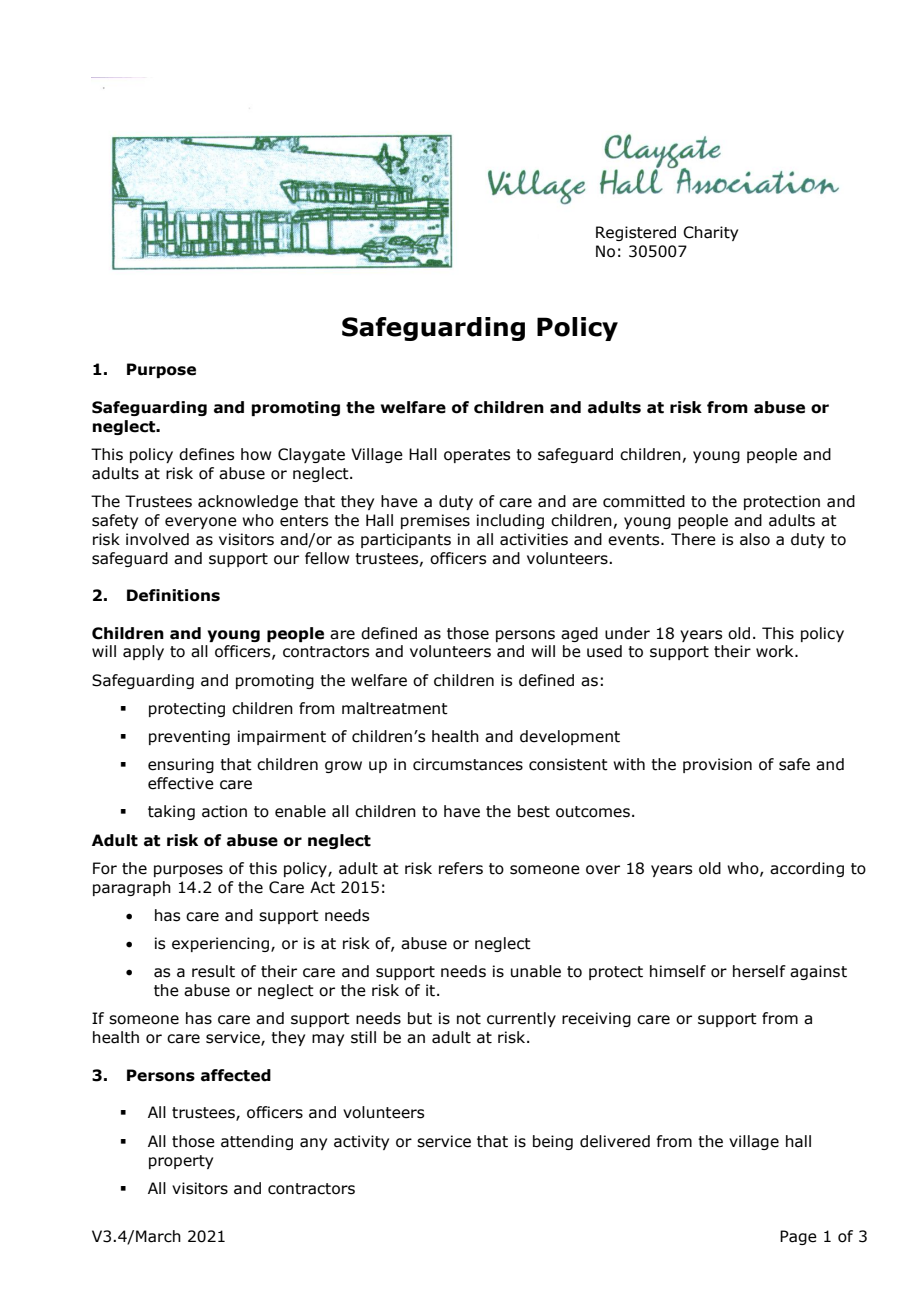 Image resolution: width=924 pixels, height=1308 pixels. I want to click on Charity, so click(710, 233).
